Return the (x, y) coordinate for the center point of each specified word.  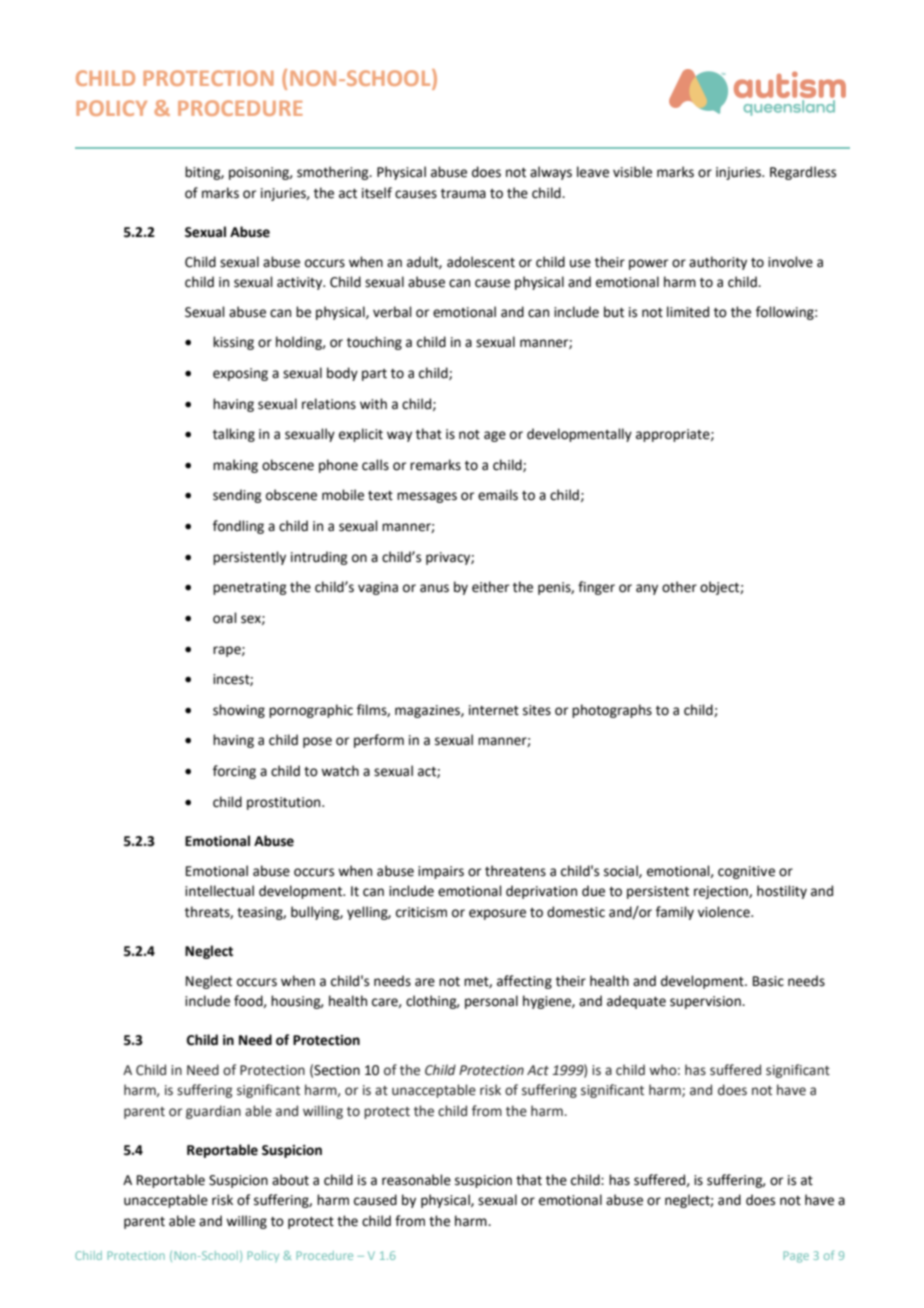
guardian (213, 1112)
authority (718, 263)
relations (329, 404)
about (290, 1180)
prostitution (285, 803)
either (490, 587)
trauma (463, 194)
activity (301, 283)
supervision (706, 1002)
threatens (515, 871)
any (647, 589)
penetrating (249, 588)
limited (688, 312)
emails (498, 495)
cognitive (746, 872)
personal (491, 1002)
